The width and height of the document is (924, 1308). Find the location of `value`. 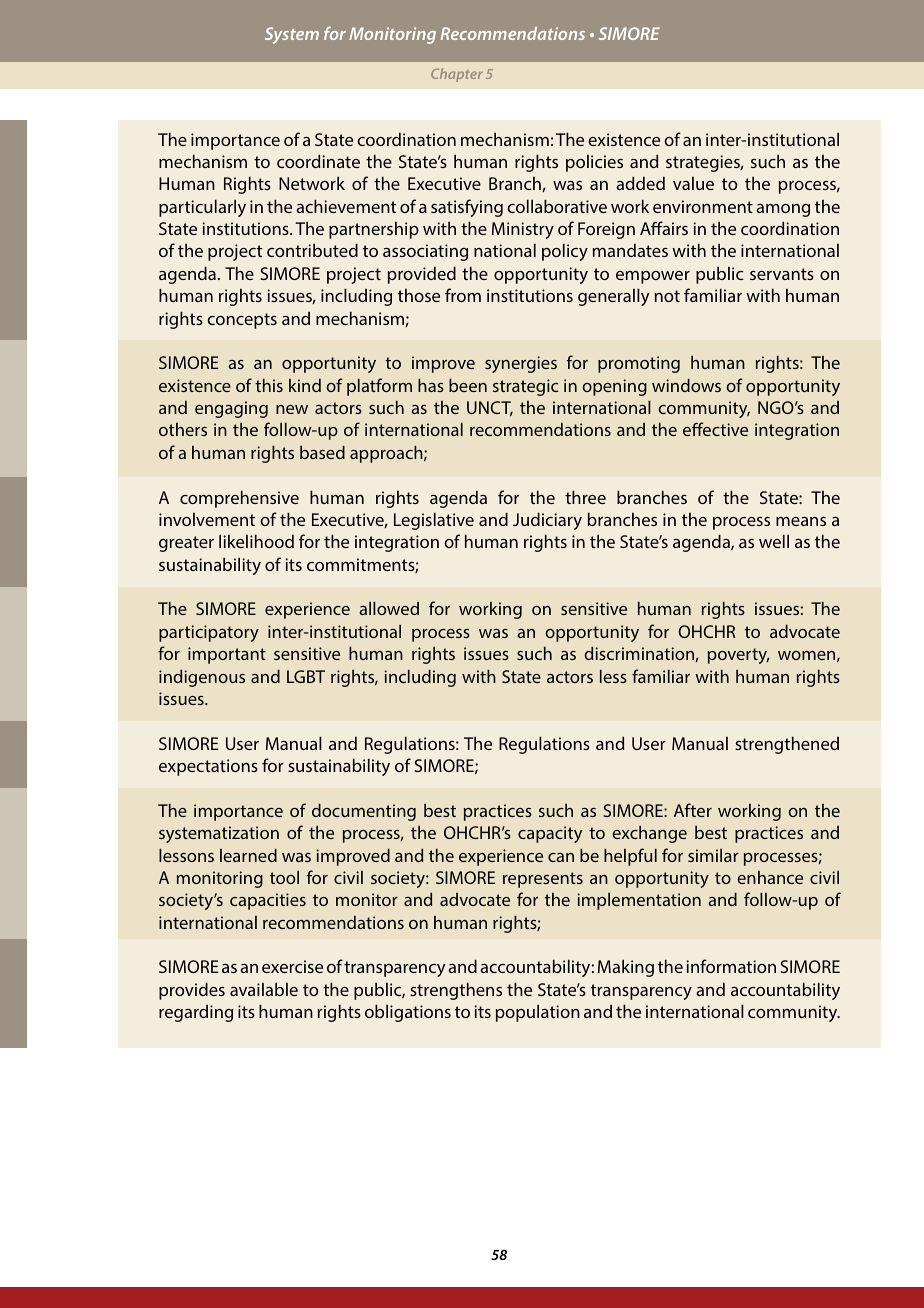

value is located at coordinates (693, 183).
